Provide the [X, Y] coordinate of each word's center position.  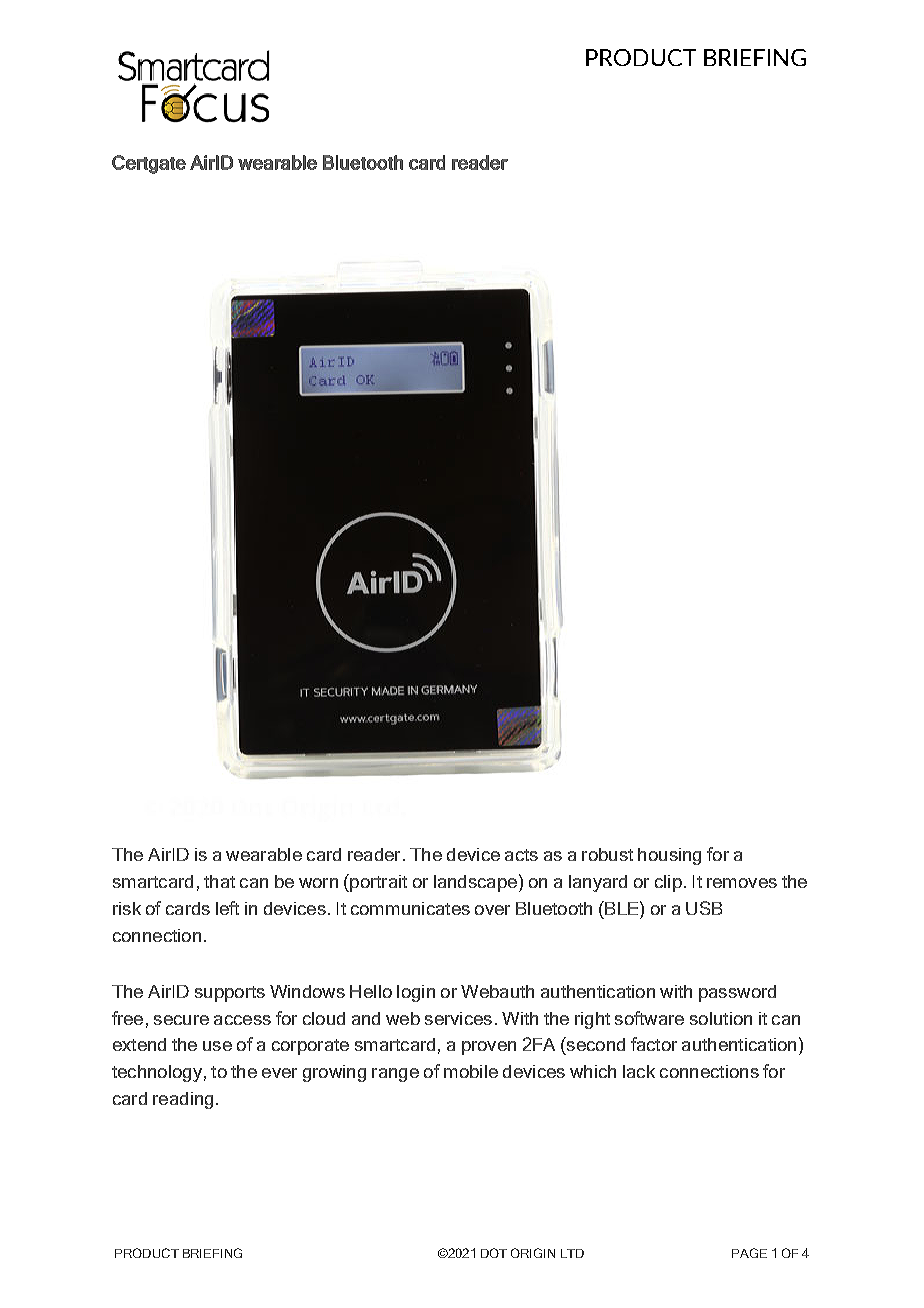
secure [181, 1020]
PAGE [749, 1253]
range [395, 1075]
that [219, 881]
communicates [410, 908]
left [227, 908]
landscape [475, 883]
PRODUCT [147, 1253]
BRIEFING [212, 1253]
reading [183, 1100]
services [458, 1018]
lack [639, 1071]
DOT [494, 1253]
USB [704, 908]
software [649, 1018]
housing [669, 856]
